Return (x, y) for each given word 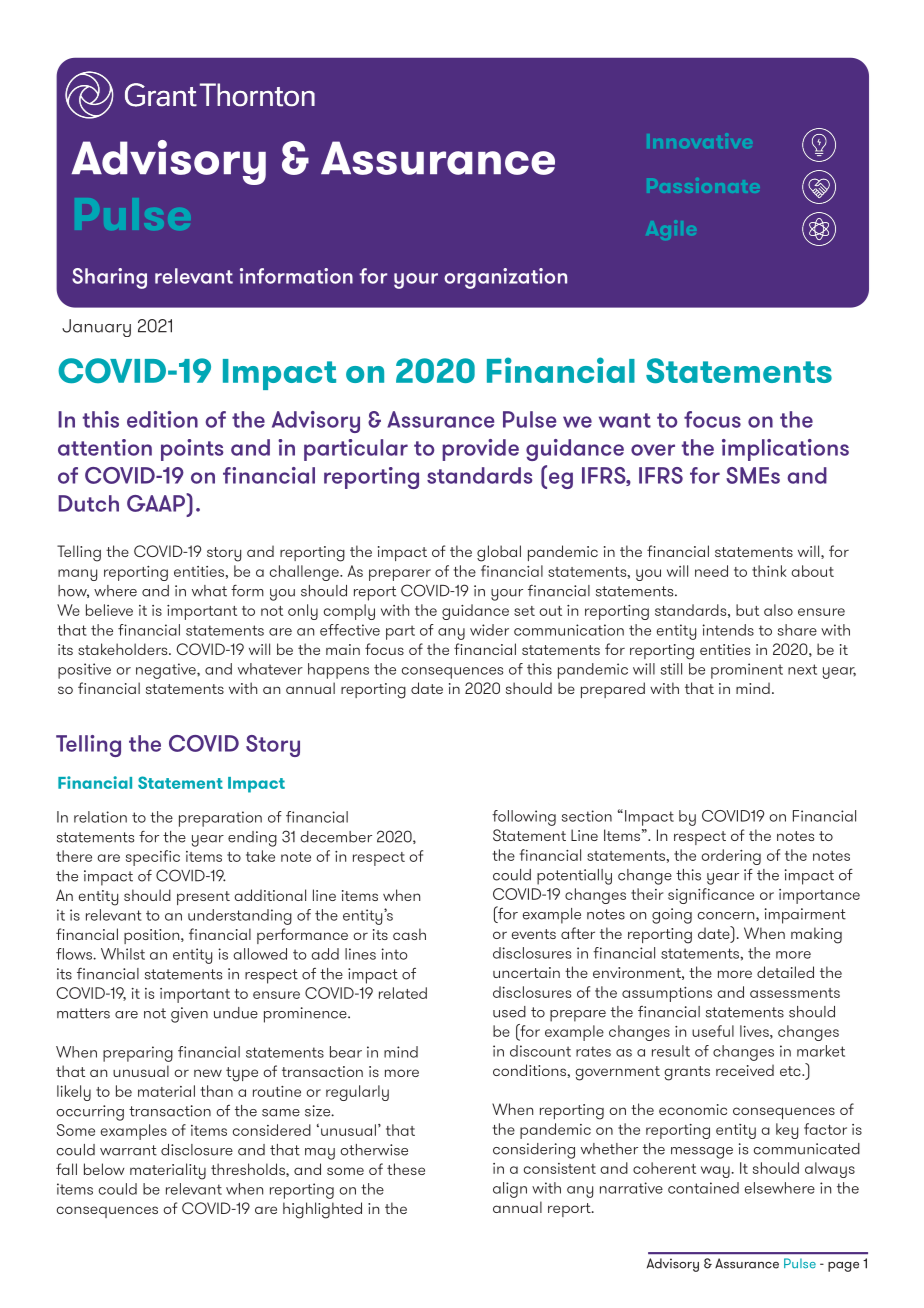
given (189, 1015)
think (769, 571)
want (625, 420)
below (104, 1169)
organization (505, 278)
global (499, 553)
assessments (795, 993)
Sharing (109, 278)
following (524, 818)
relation (100, 817)
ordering (731, 857)
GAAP (157, 502)
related (403, 993)
